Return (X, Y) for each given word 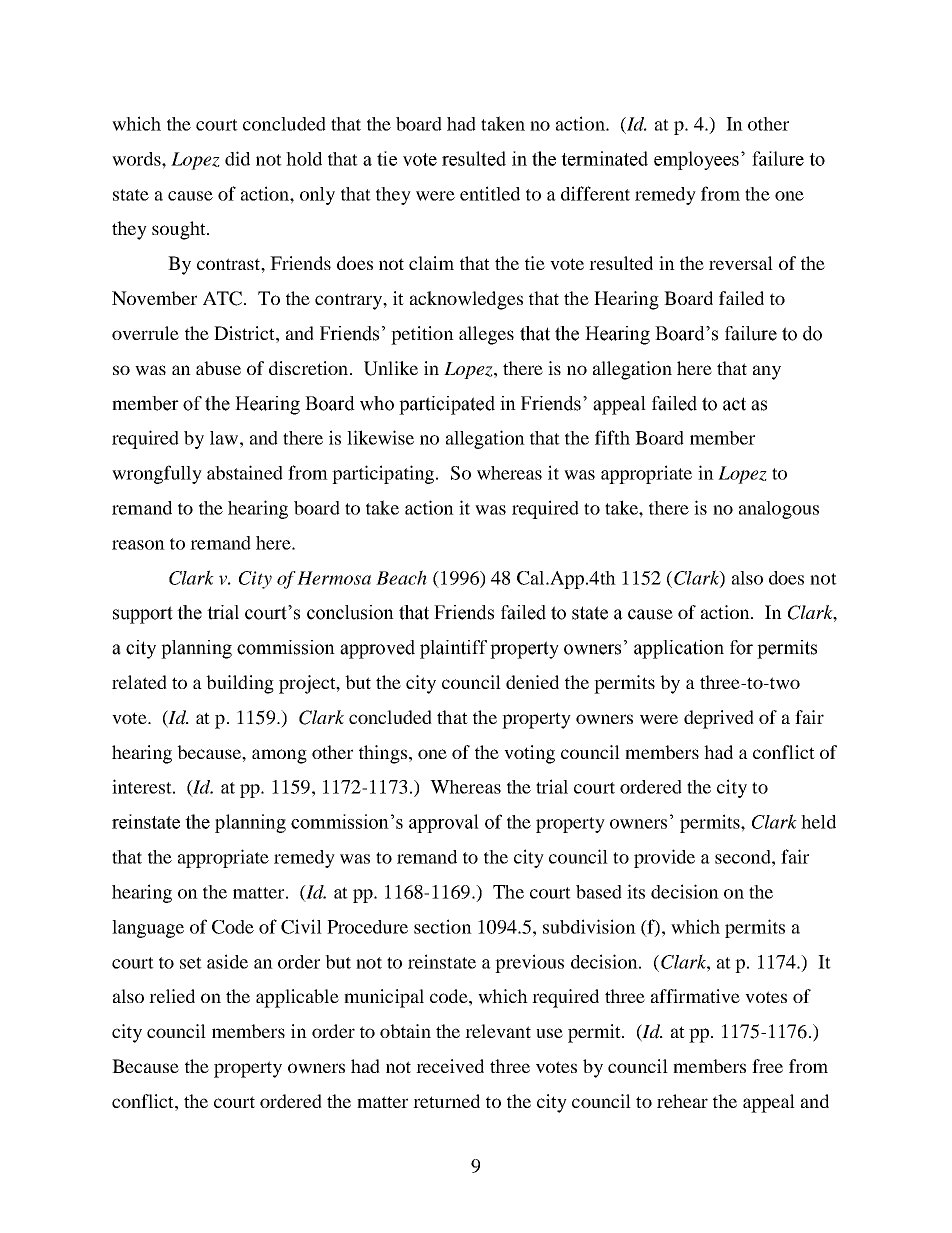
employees (696, 160)
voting (529, 754)
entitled (490, 193)
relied (172, 996)
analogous (779, 510)
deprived (719, 719)
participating (384, 474)
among (279, 756)
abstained (245, 472)
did (237, 158)
